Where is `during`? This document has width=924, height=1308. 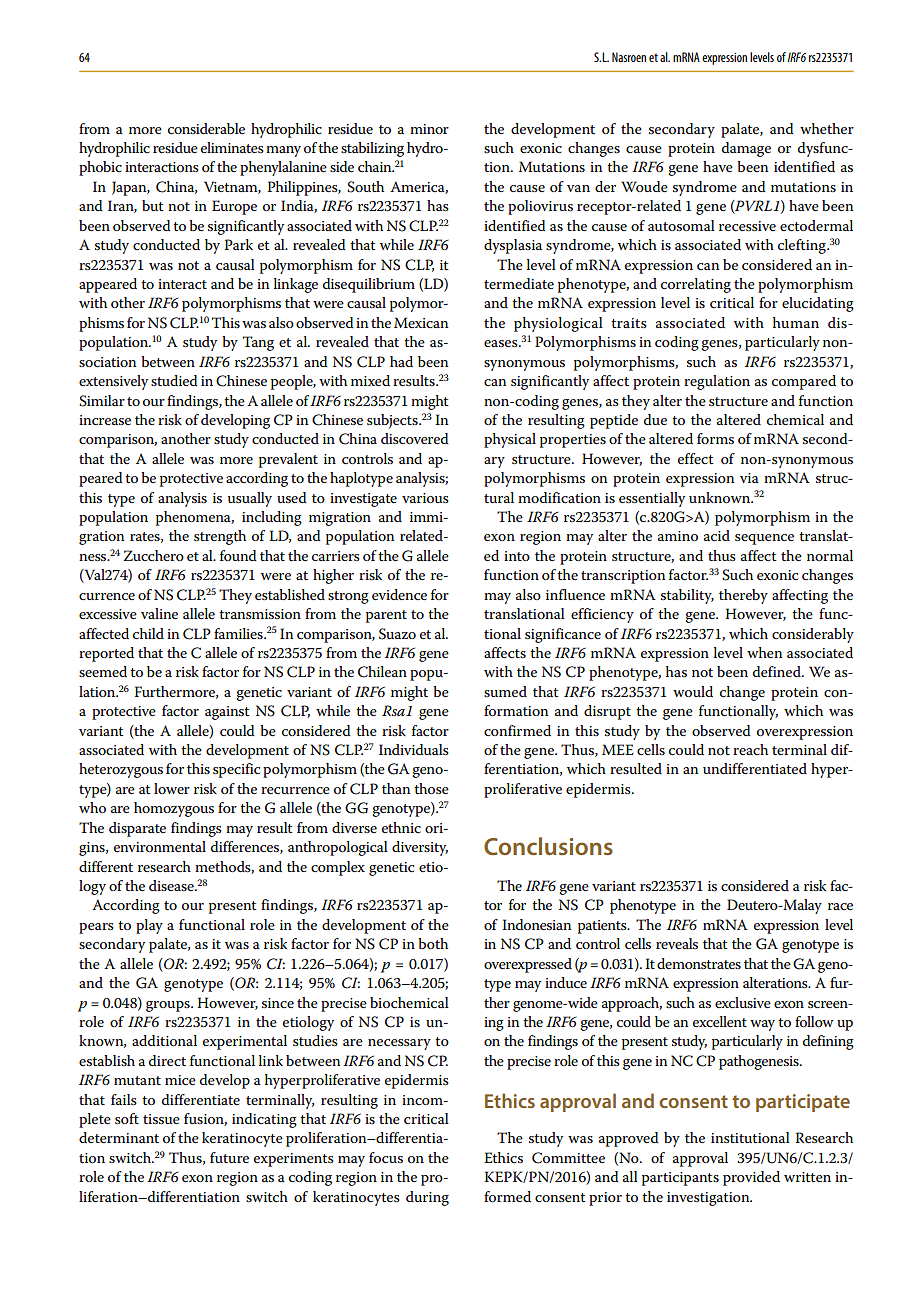 during is located at coordinates (427, 1198).
